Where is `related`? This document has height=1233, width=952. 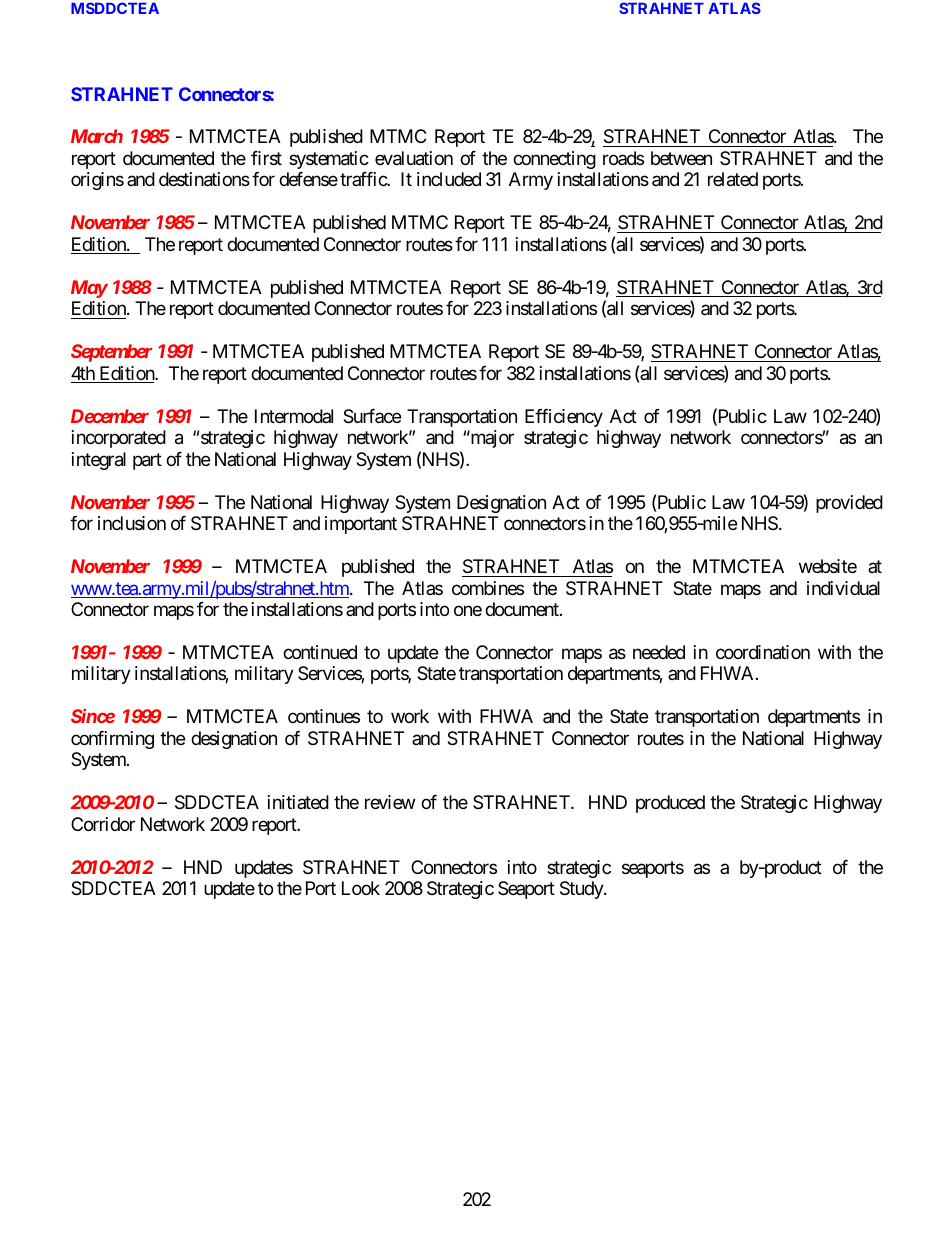
related is located at coordinates (733, 179).
